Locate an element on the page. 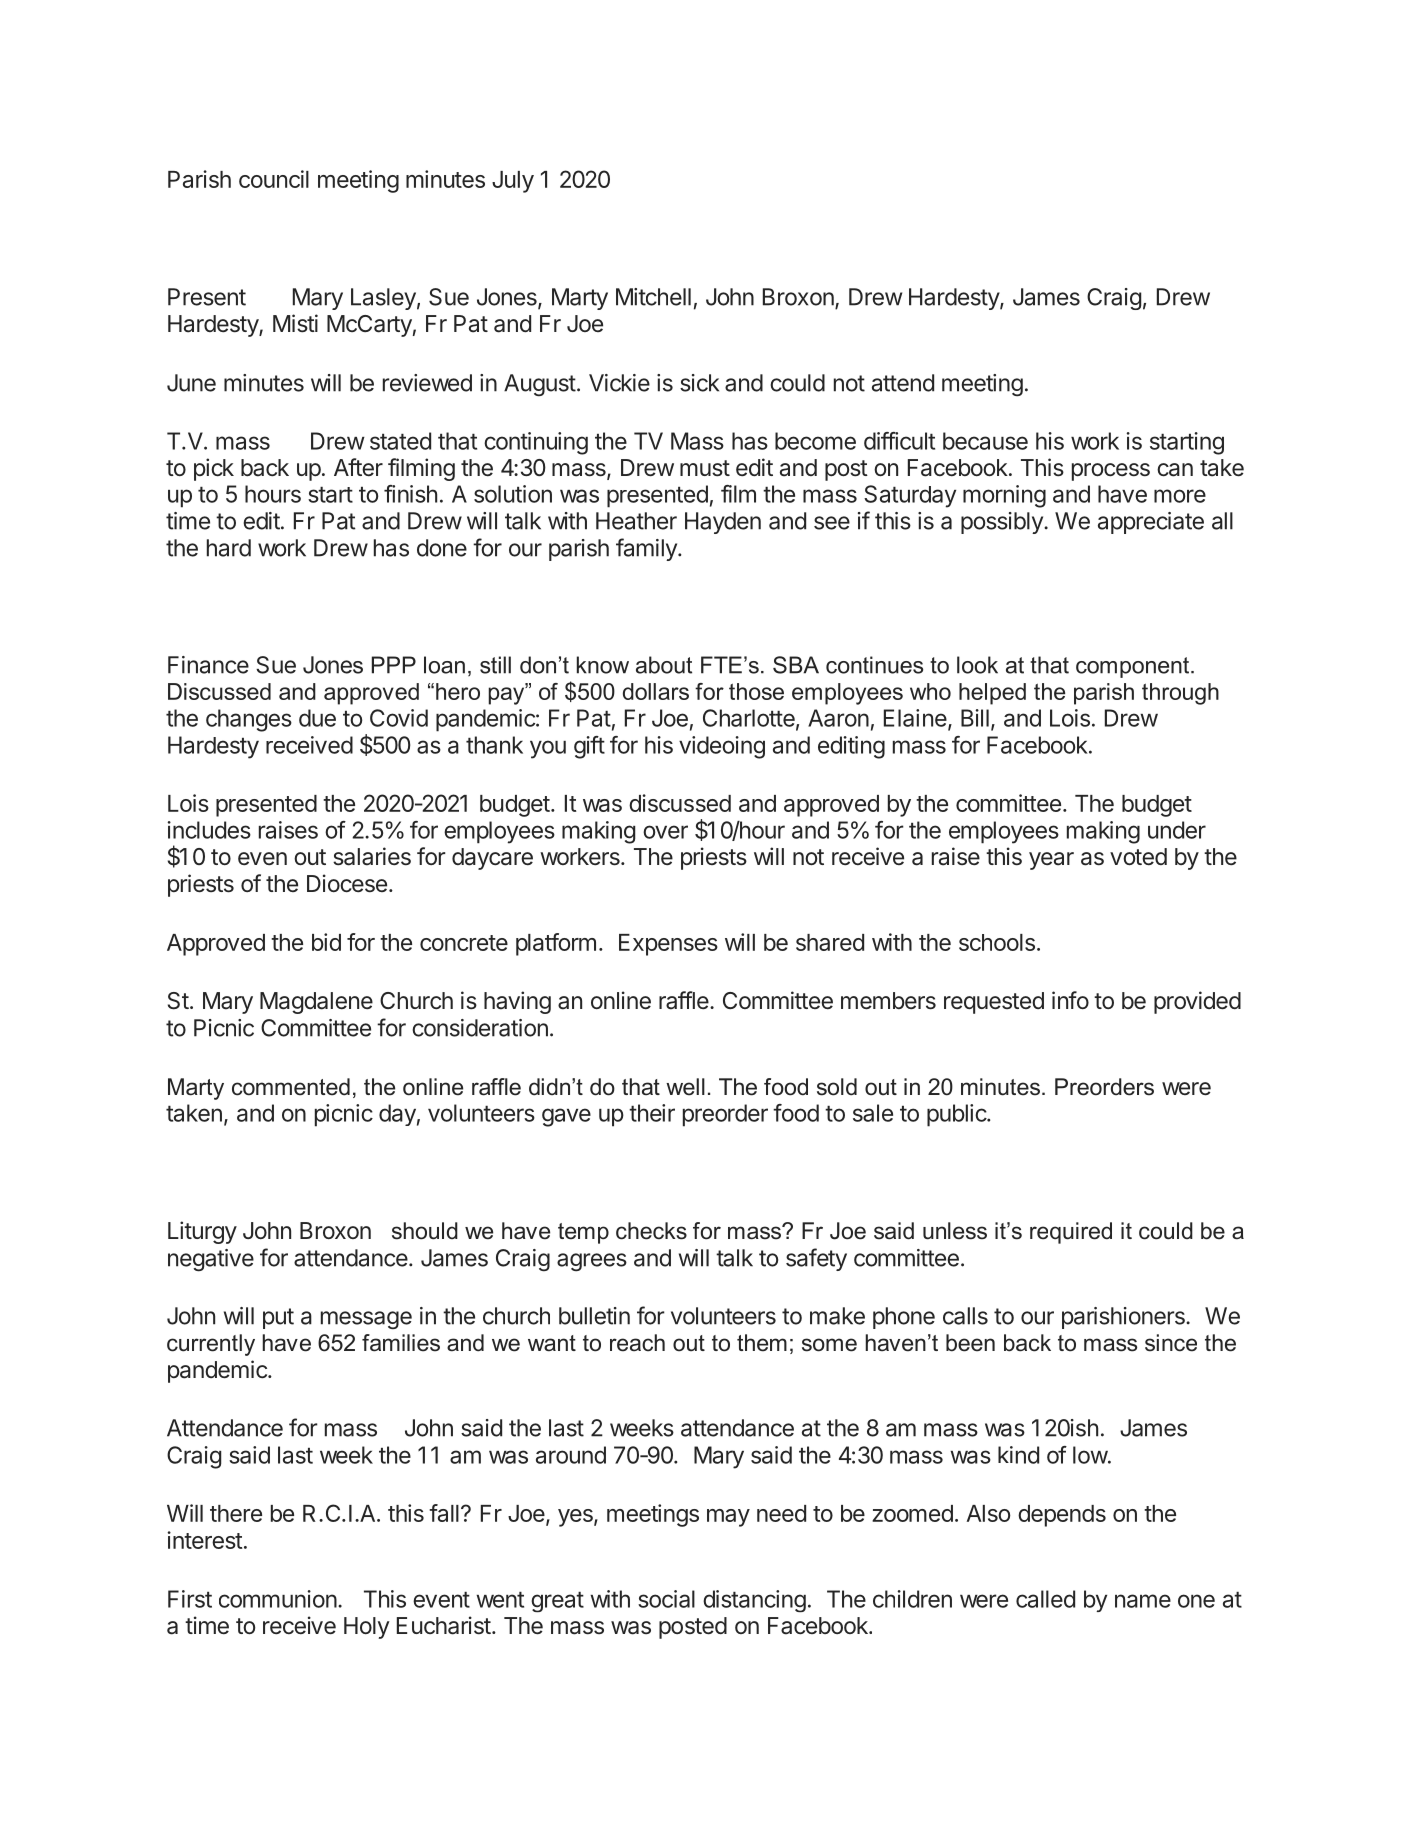 This page has height=1828, width=1412. Expenses is located at coordinates (668, 945).
